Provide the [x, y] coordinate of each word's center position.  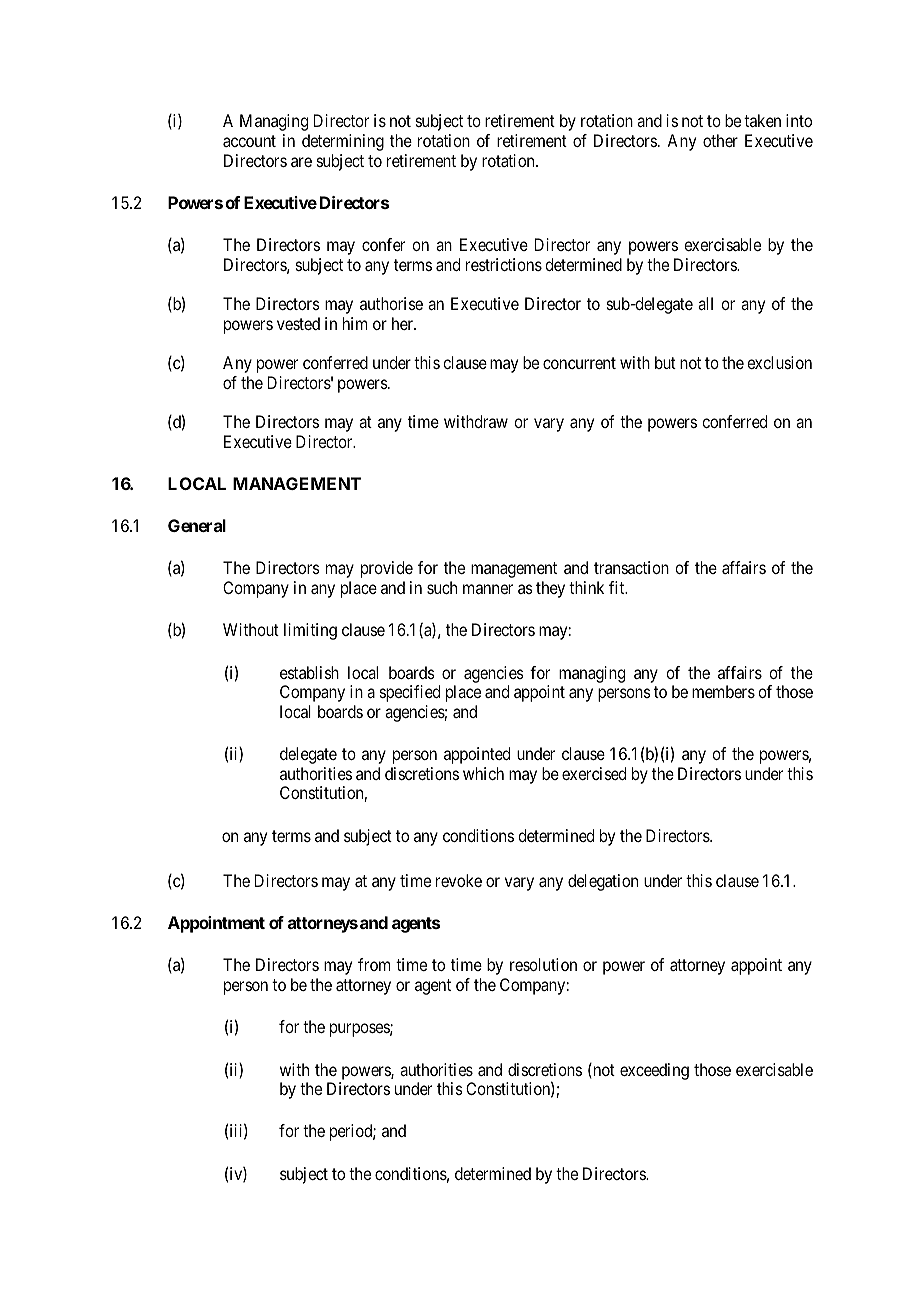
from [374, 964]
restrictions [504, 264]
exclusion [779, 362]
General [197, 525]
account [249, 141]
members [723, 691]
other [720, 140]
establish [309, 672]
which [483, 773]
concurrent [579, 363]
